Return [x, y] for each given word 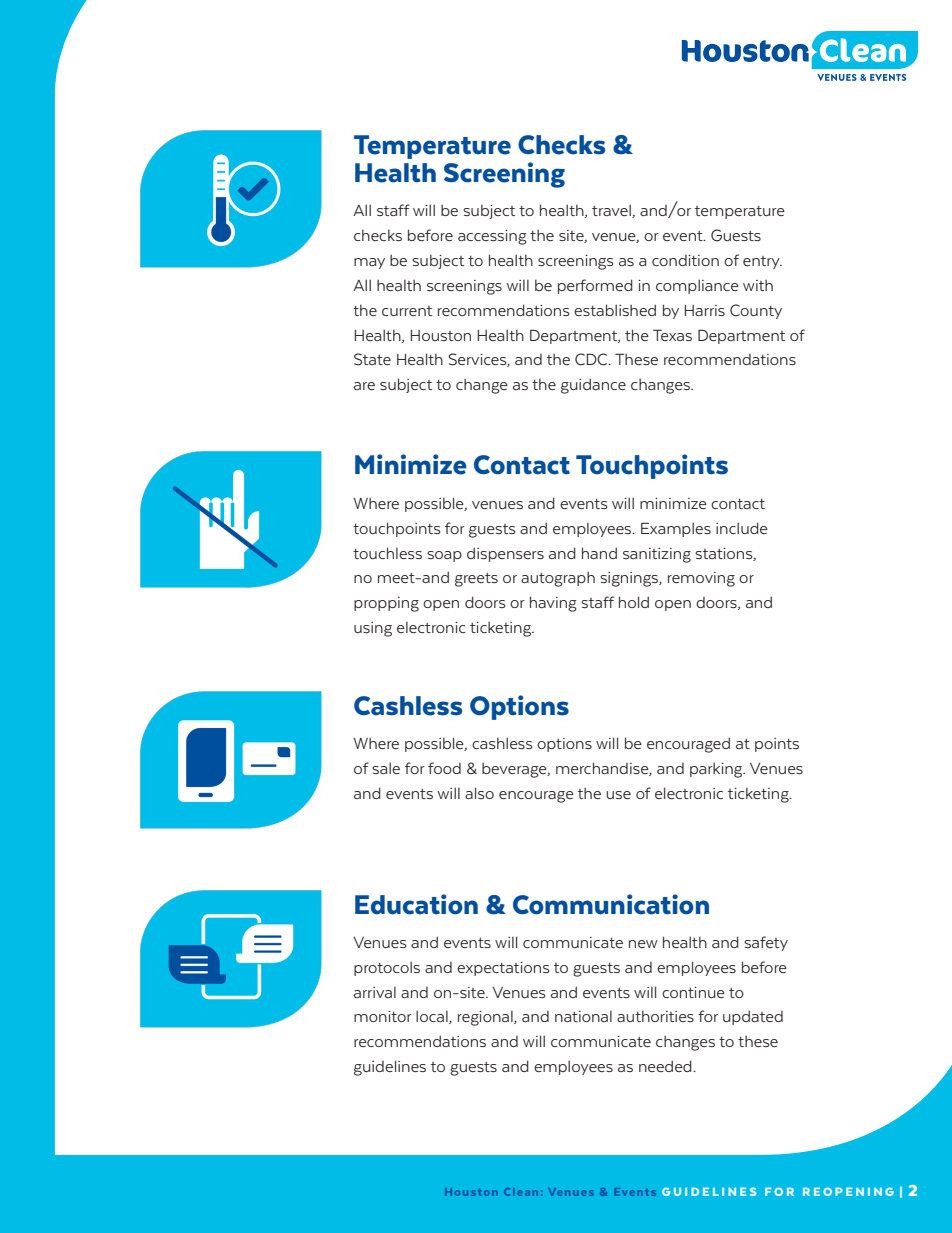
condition [685, 260]
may [369, 263]
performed [595, 286]
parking [717, 770]
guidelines [390, 1068]
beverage [515, 770]
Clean [521, 1192]
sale [386, 768]
